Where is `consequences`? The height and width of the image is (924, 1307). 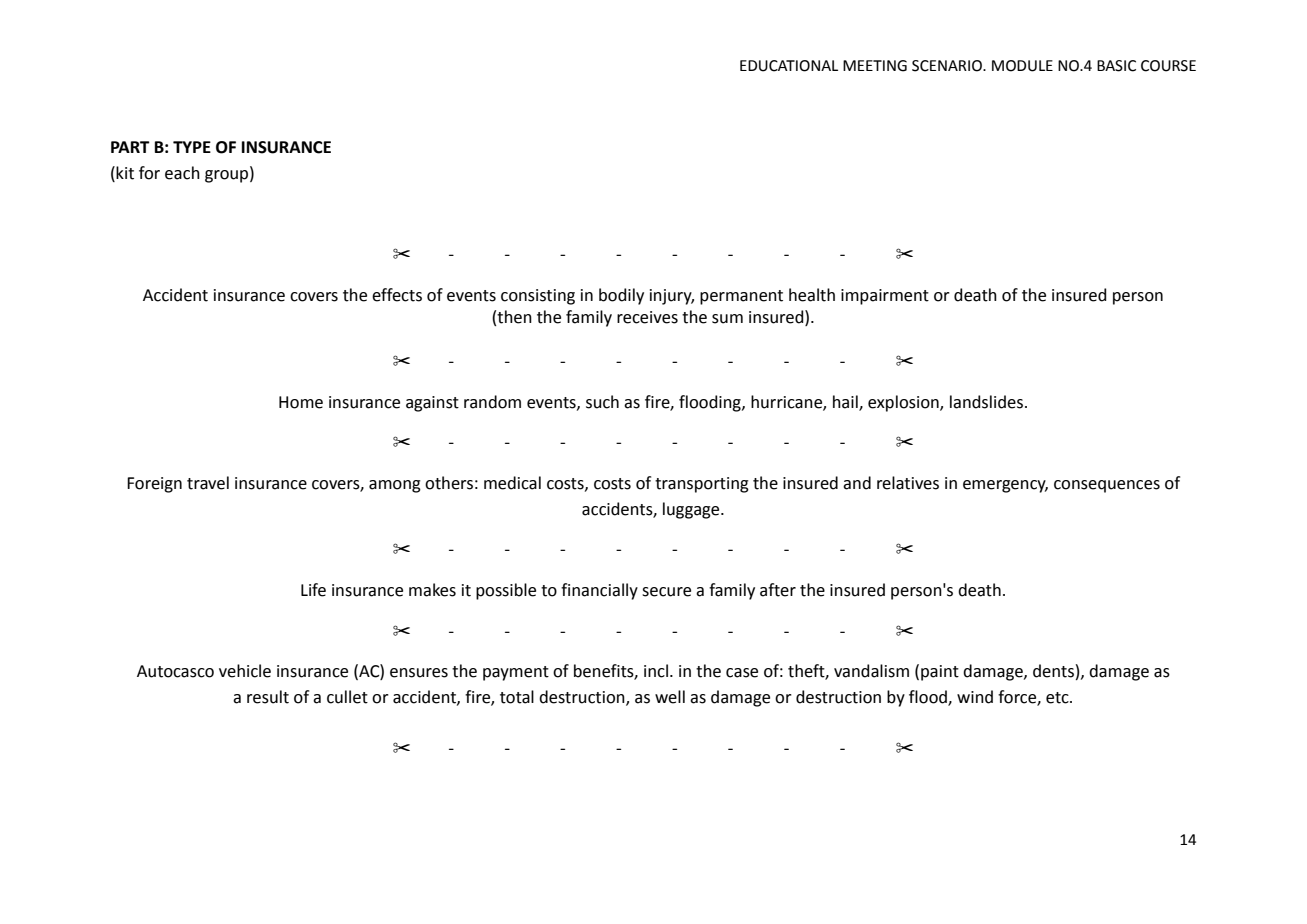
consequences is located at coordinates (1107, 486).
